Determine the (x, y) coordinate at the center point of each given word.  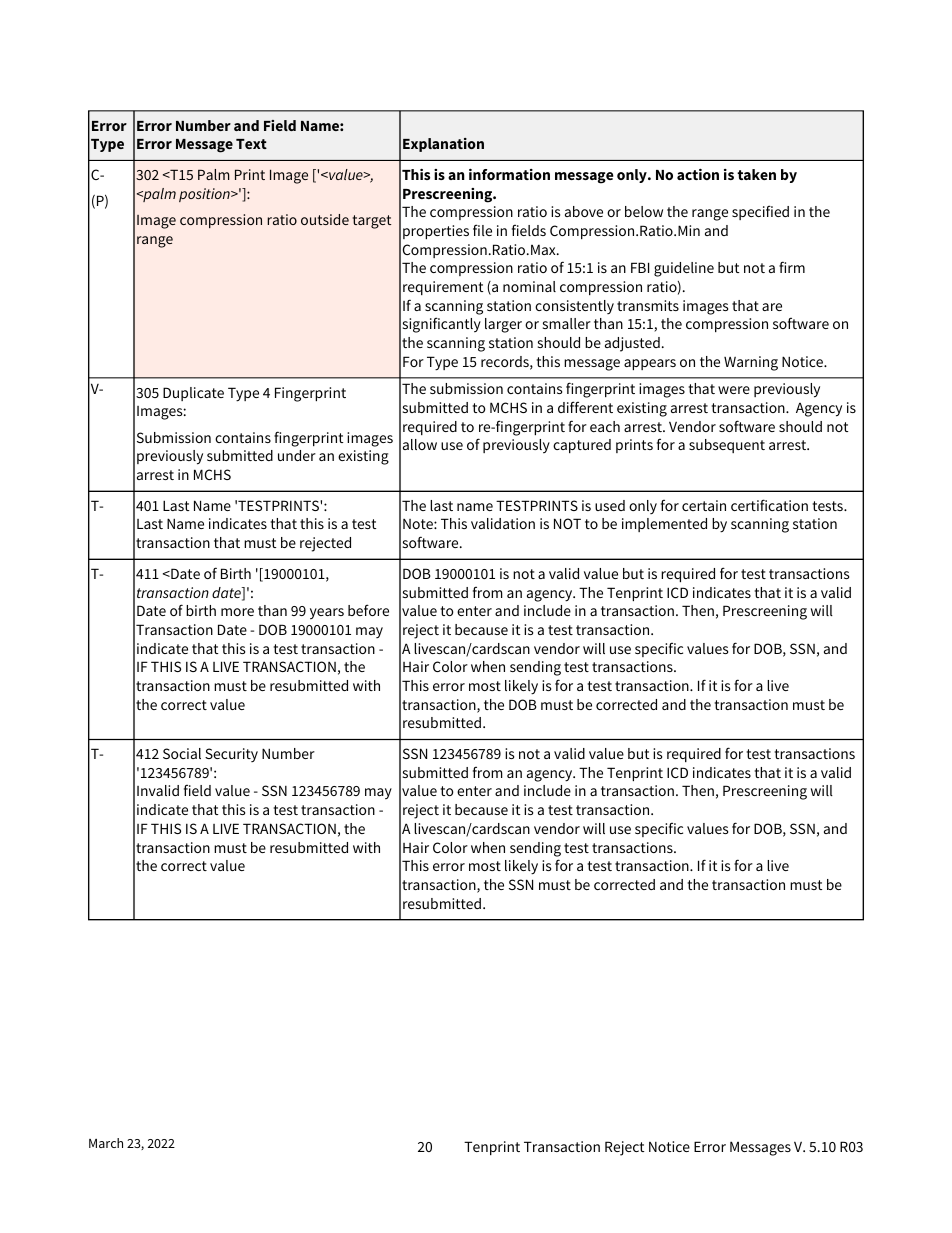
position (205, 195)
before (368, 610)
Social (182, 753)
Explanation (443, 145)
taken (756, 174)
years (327, 614)
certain (704, 505)
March (106, 1143)
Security (231, 755)
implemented (664, 525)
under (297, 455)
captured (582, 446)
